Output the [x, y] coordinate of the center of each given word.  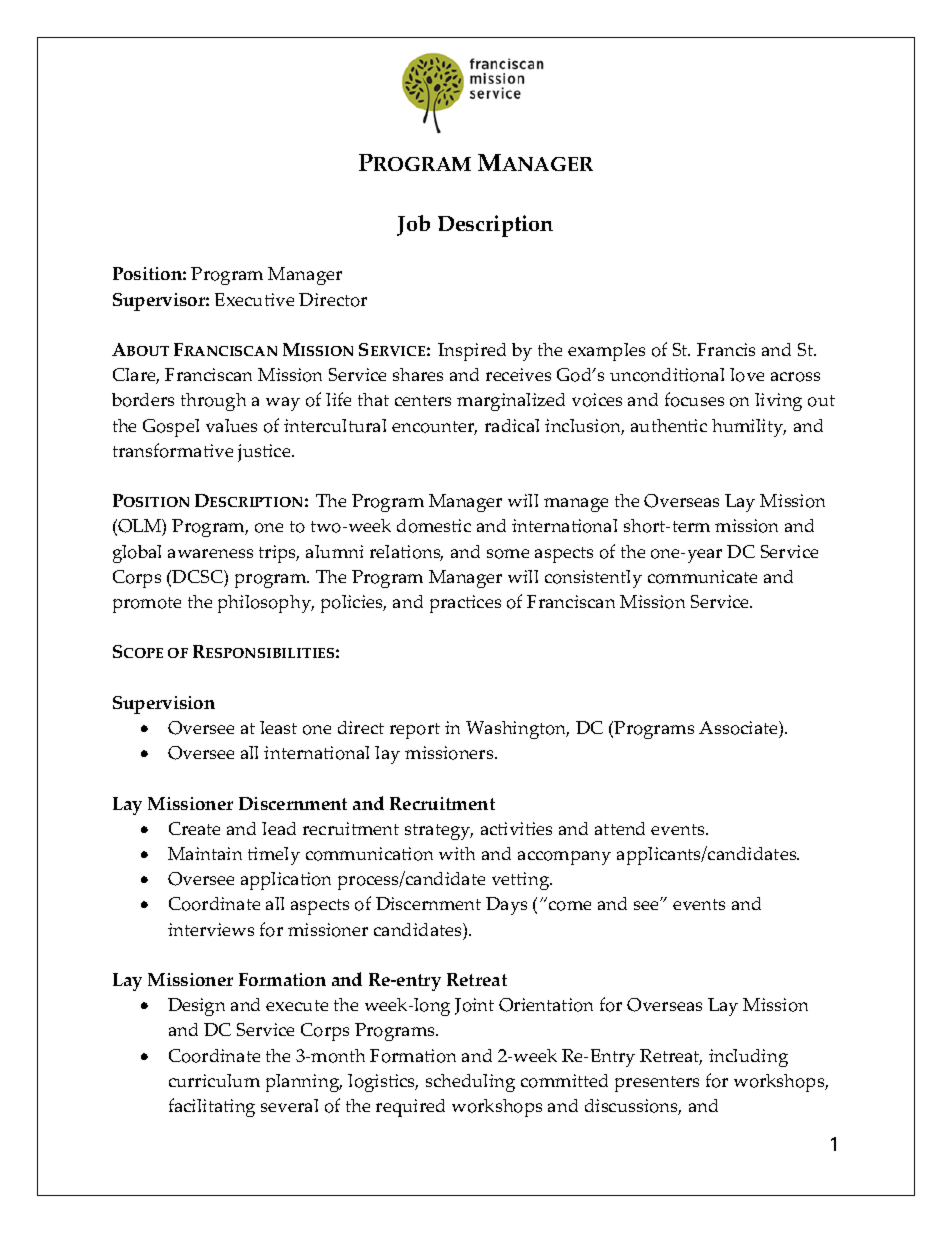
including [748, 1058]
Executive [254, 299]
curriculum [214, 1080]
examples [606, 352]
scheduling [470, 1083]
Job [413, 225]
